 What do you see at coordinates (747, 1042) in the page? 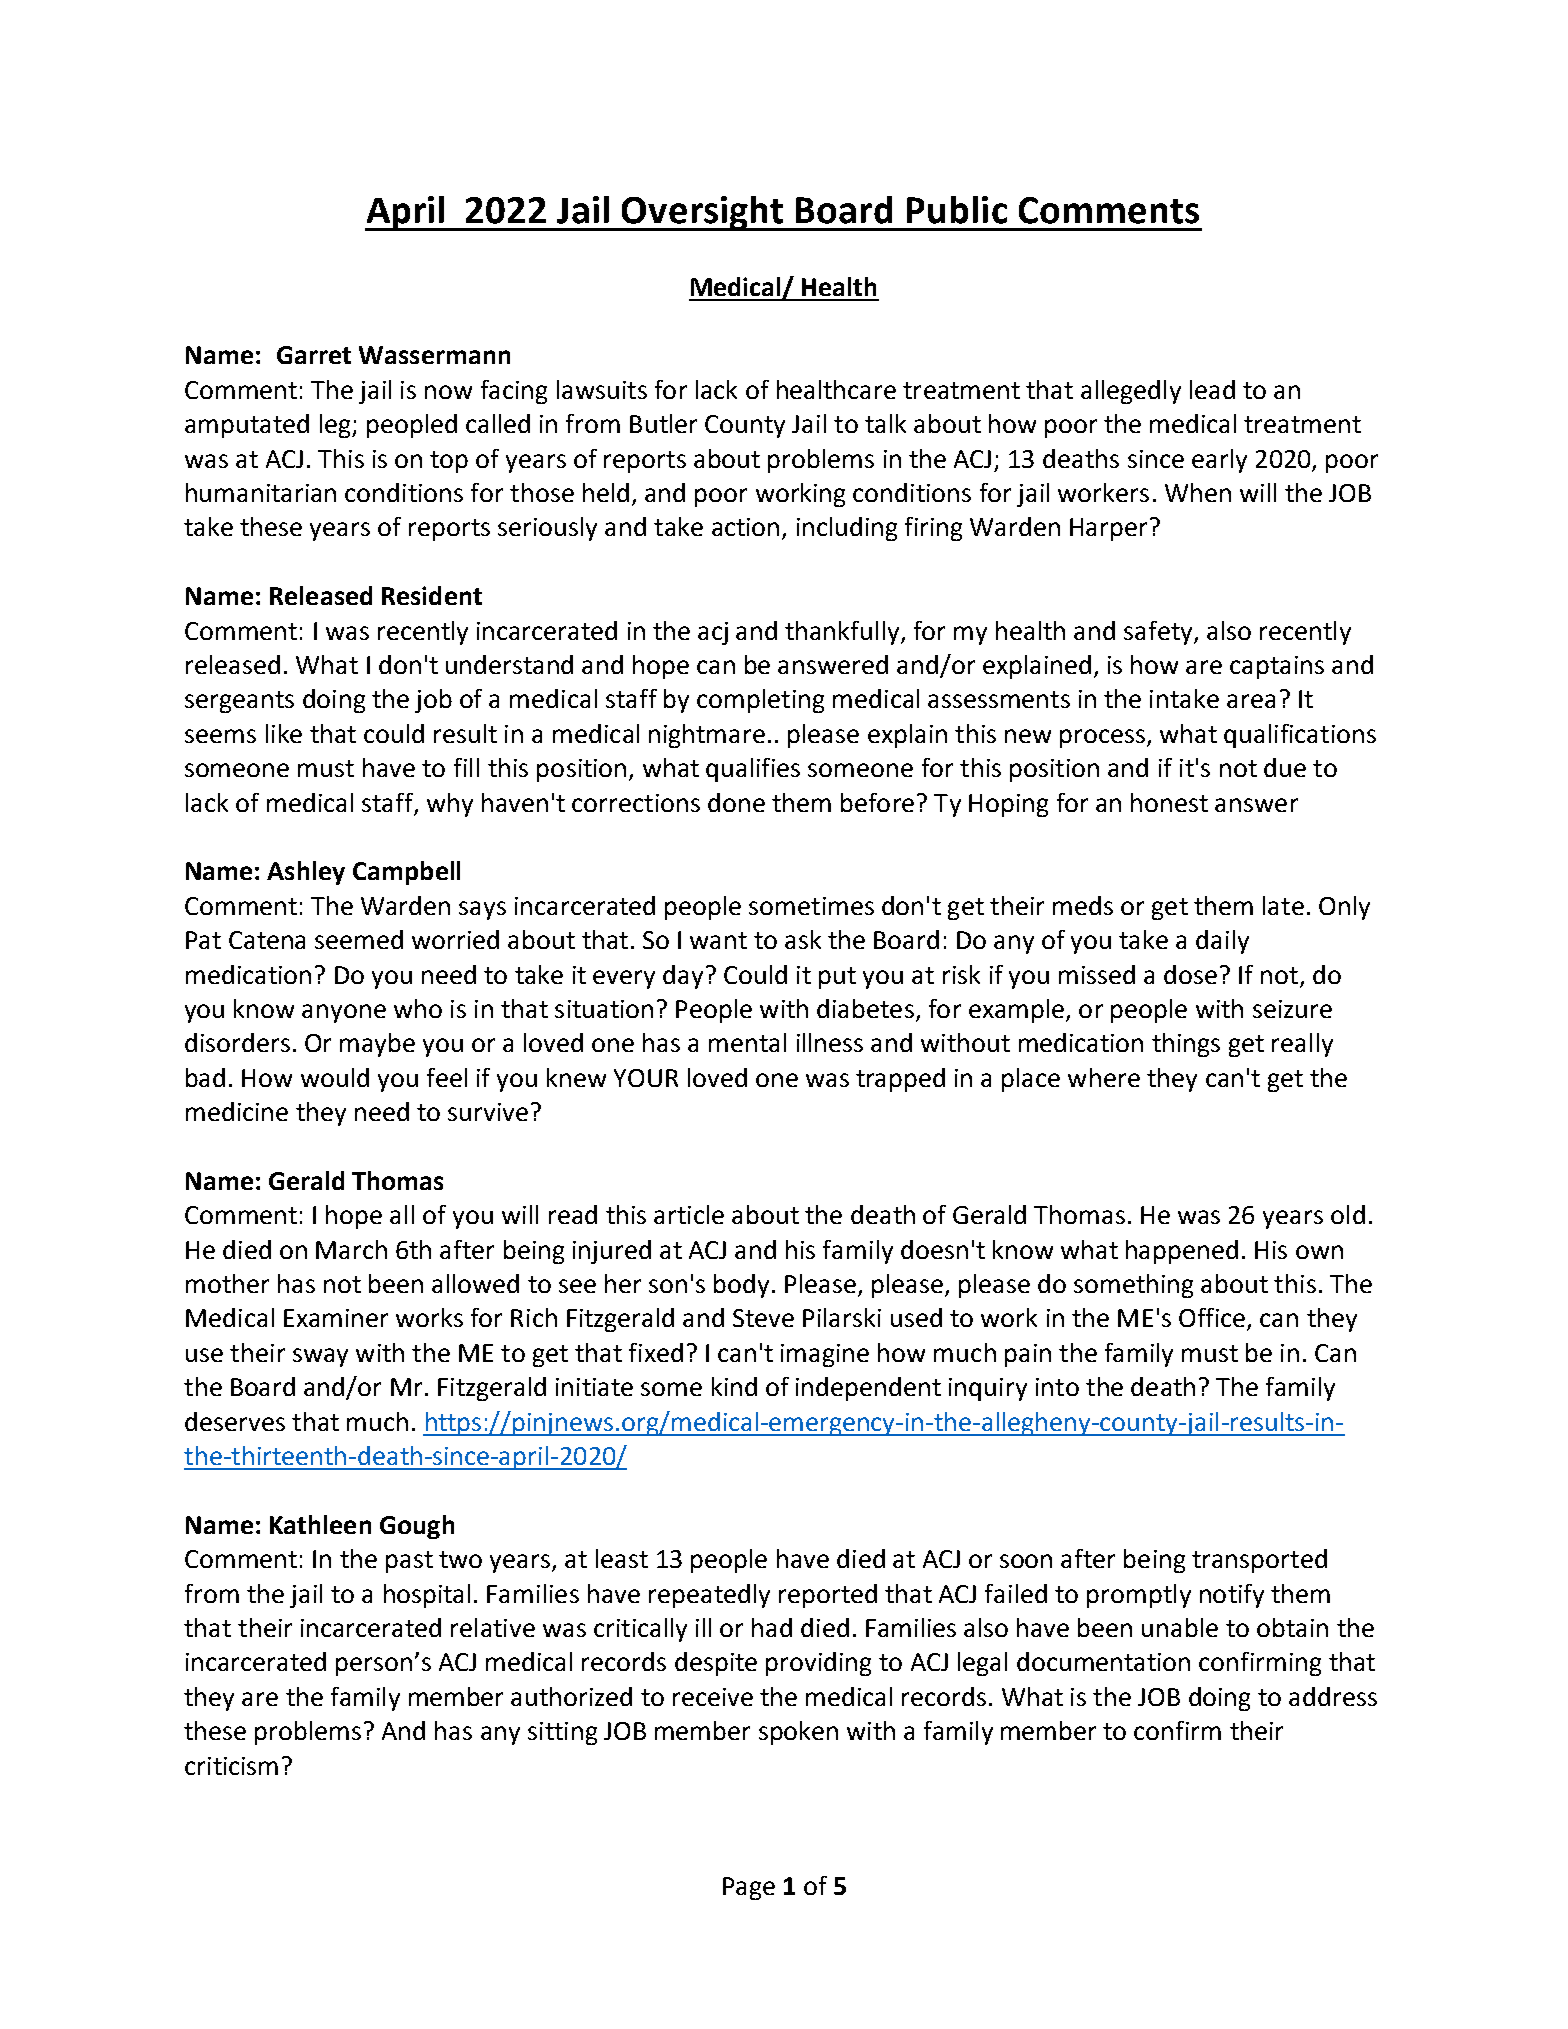
I see `mental` at bounding box center [747, 1042].
